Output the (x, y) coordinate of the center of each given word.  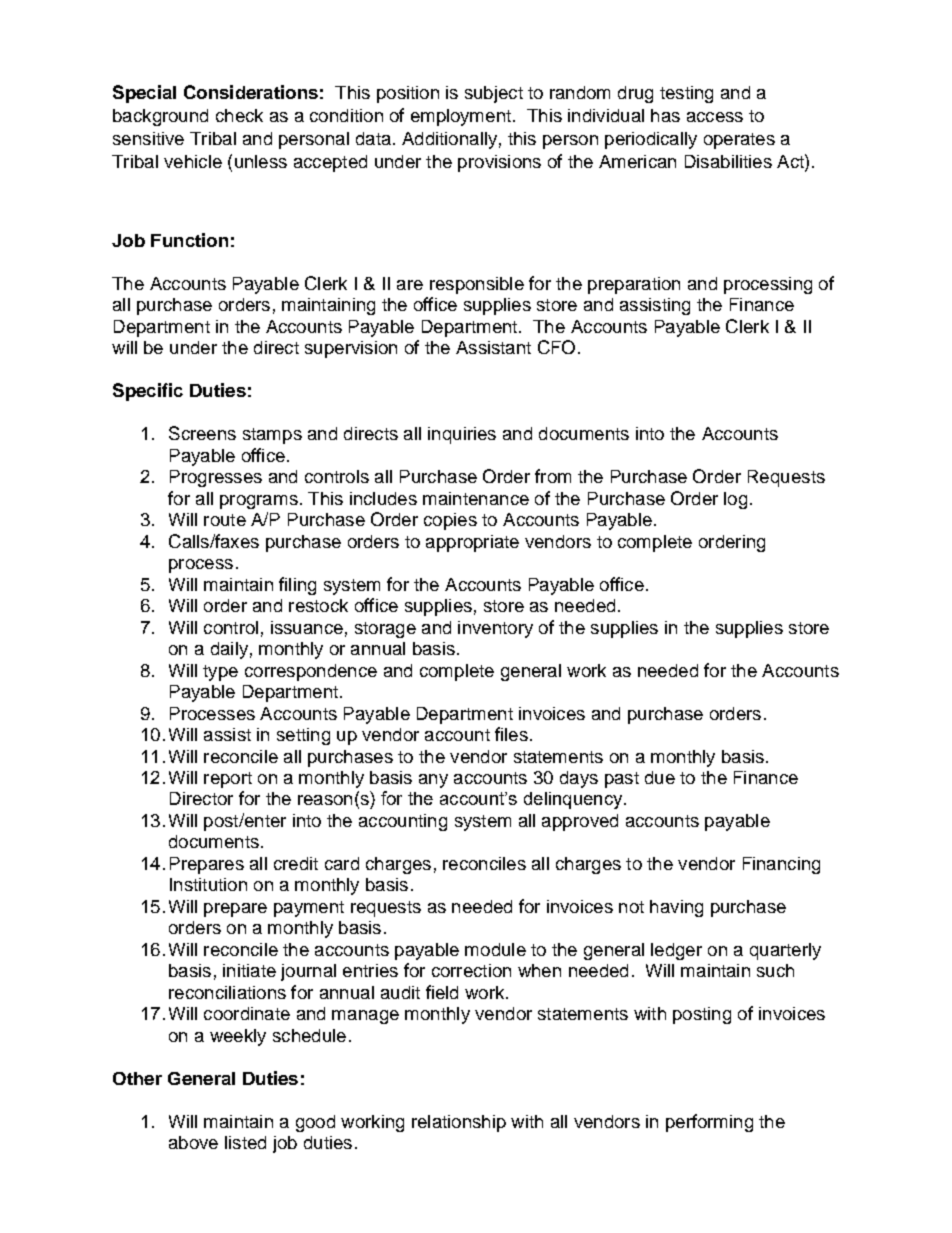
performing (709, 1123)
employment (461, 117)
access (715, 117)
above (193, 1142)
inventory (495, 629)
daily (229, 650)
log (735, 500)
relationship (459, 1123)
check (239, 115)
